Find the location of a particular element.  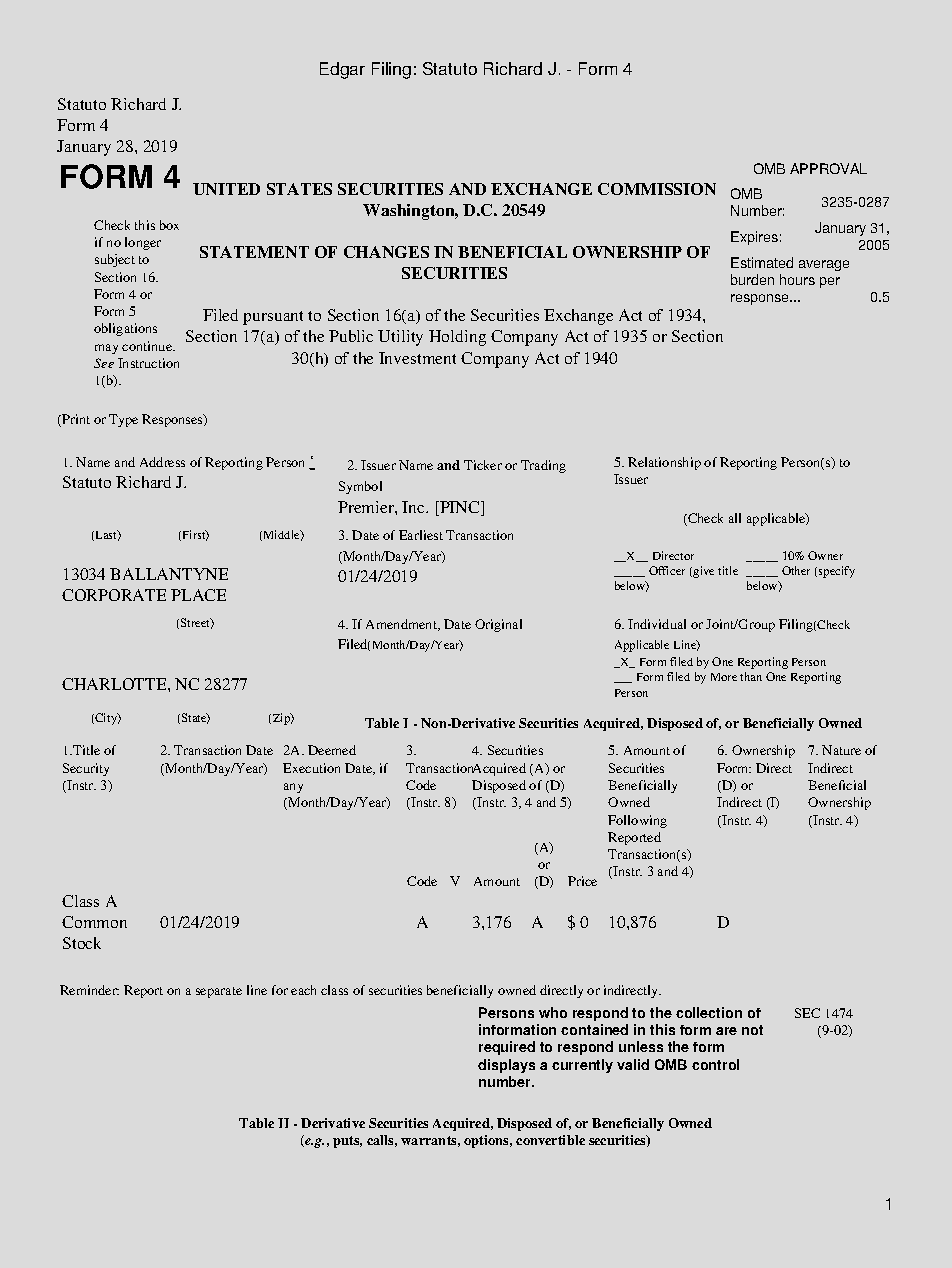

Following is located at coordinates (637, 821).
